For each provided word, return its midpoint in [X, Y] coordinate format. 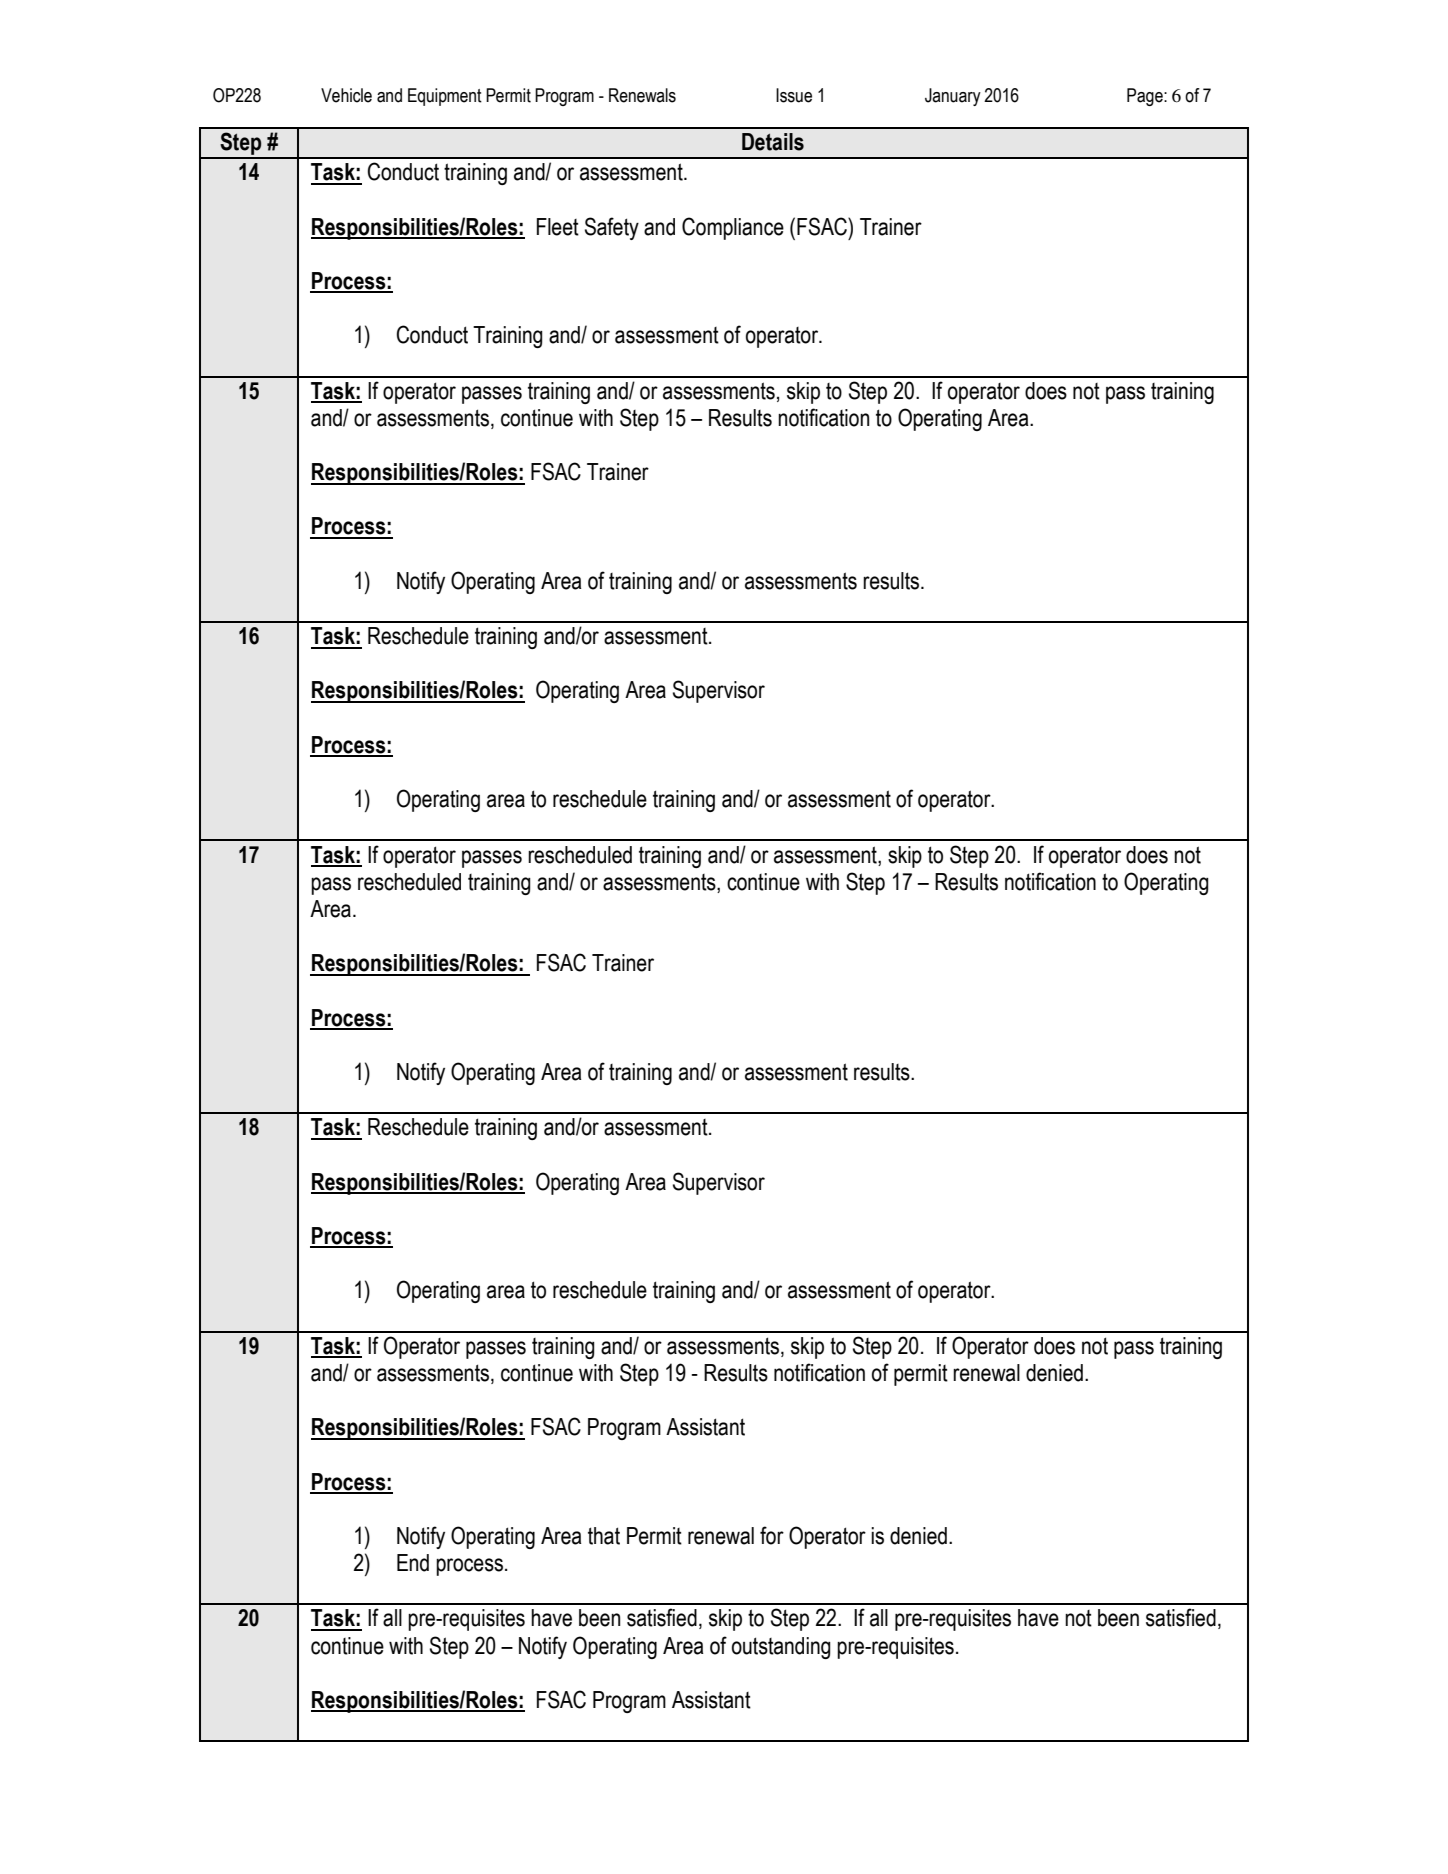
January [953, 97]
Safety [612, 228]
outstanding [781, 1648]
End [413, 1563]
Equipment [445, 97]
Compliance [733, 228]
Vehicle [346, 95]
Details [773, 142]
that [604, 1536]
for [772, 1535]
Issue [794, 95]
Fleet [558, 227]
